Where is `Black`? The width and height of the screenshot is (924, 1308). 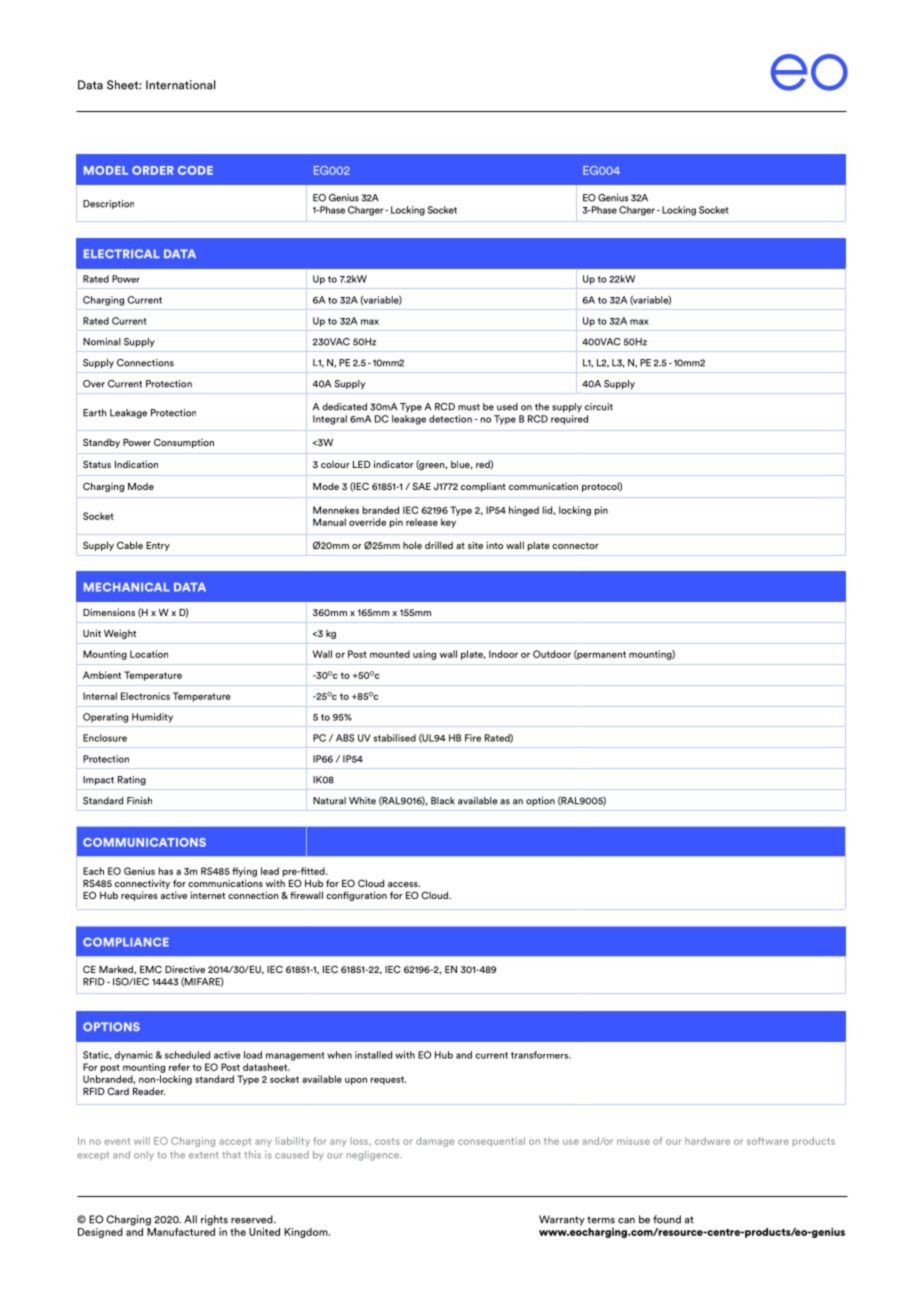
Black is located at coordinates (443, 801).
